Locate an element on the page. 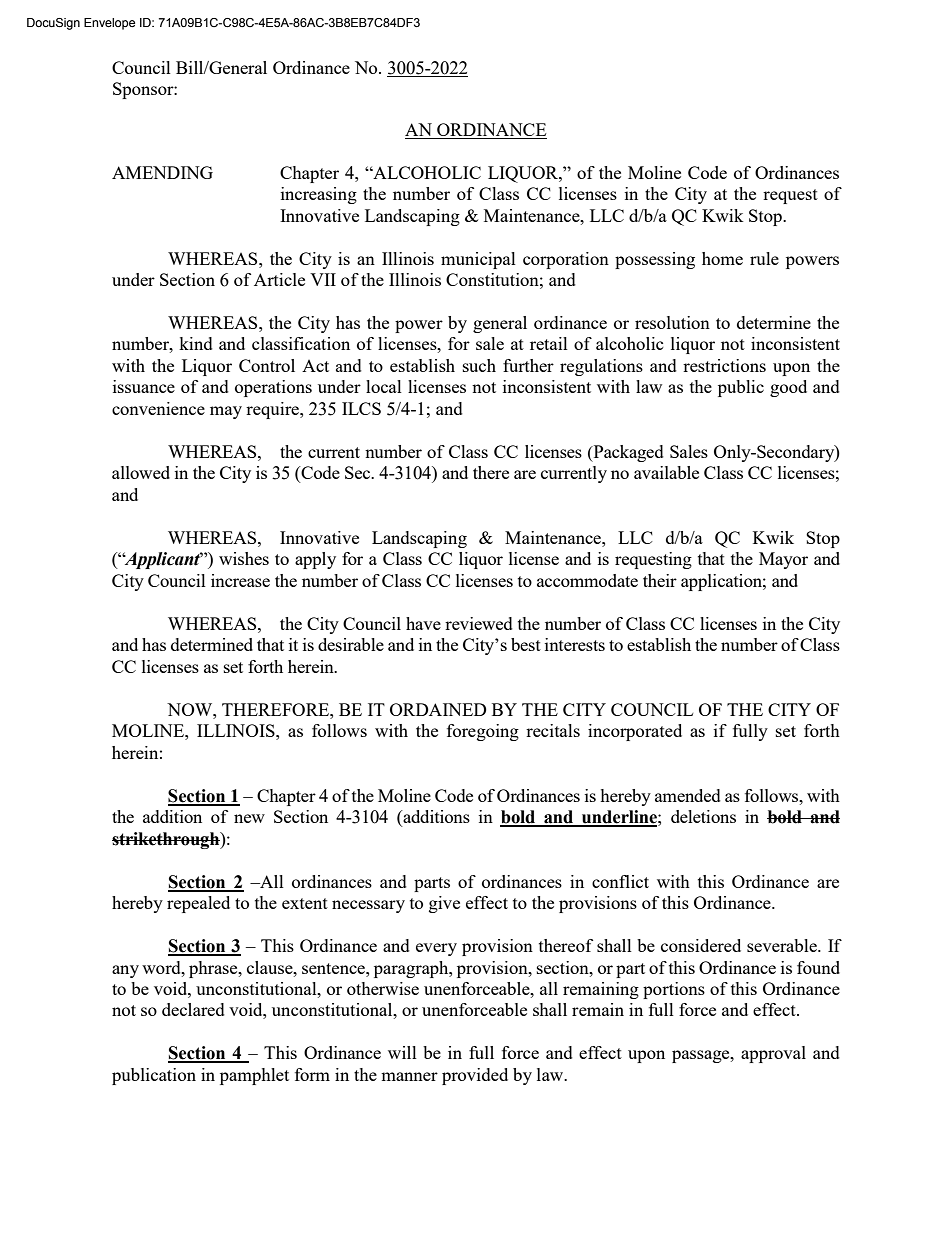 This document has height=1233, width=952. home is located at coordinates (722, 258).
